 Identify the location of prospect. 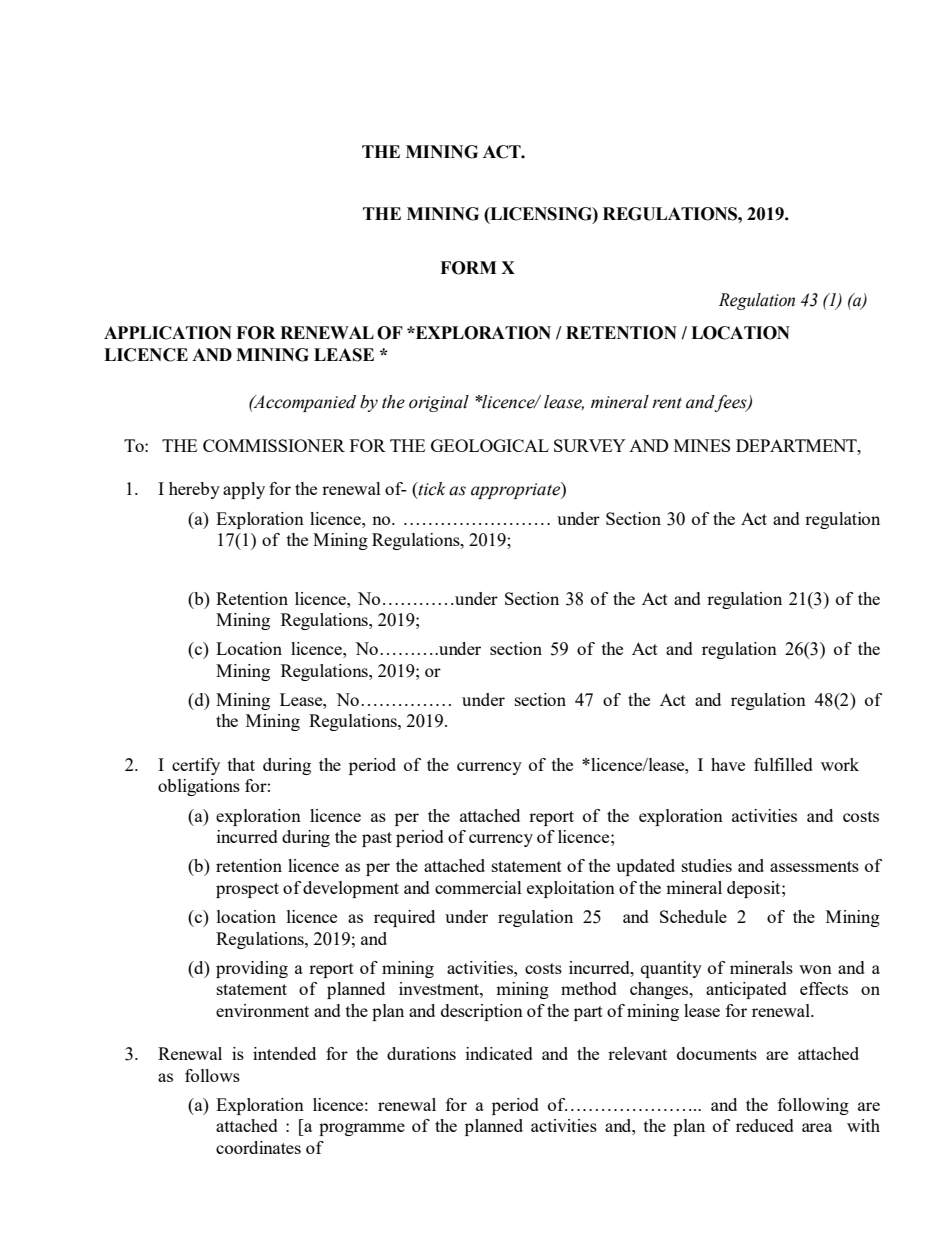
(247, 890).
